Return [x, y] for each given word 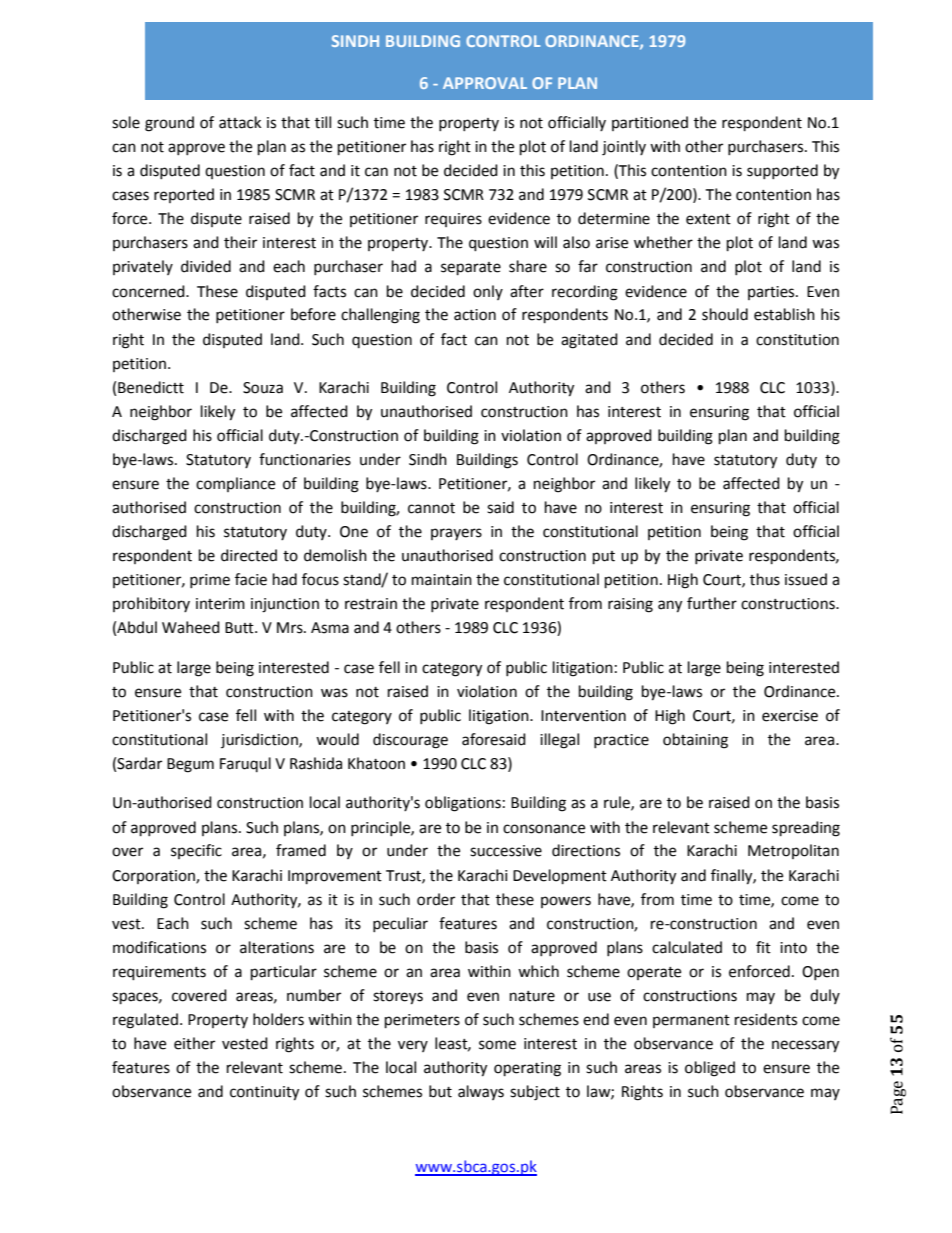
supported [782, 171]
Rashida [316, 763]
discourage [410, 741]
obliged [710, 1069]
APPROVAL [485, 83]
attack [240, 122]
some [497, 1045]
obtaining [695, 741]
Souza [263, 388]
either [194, 1043]
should [725, 314]
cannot [431, 508]
